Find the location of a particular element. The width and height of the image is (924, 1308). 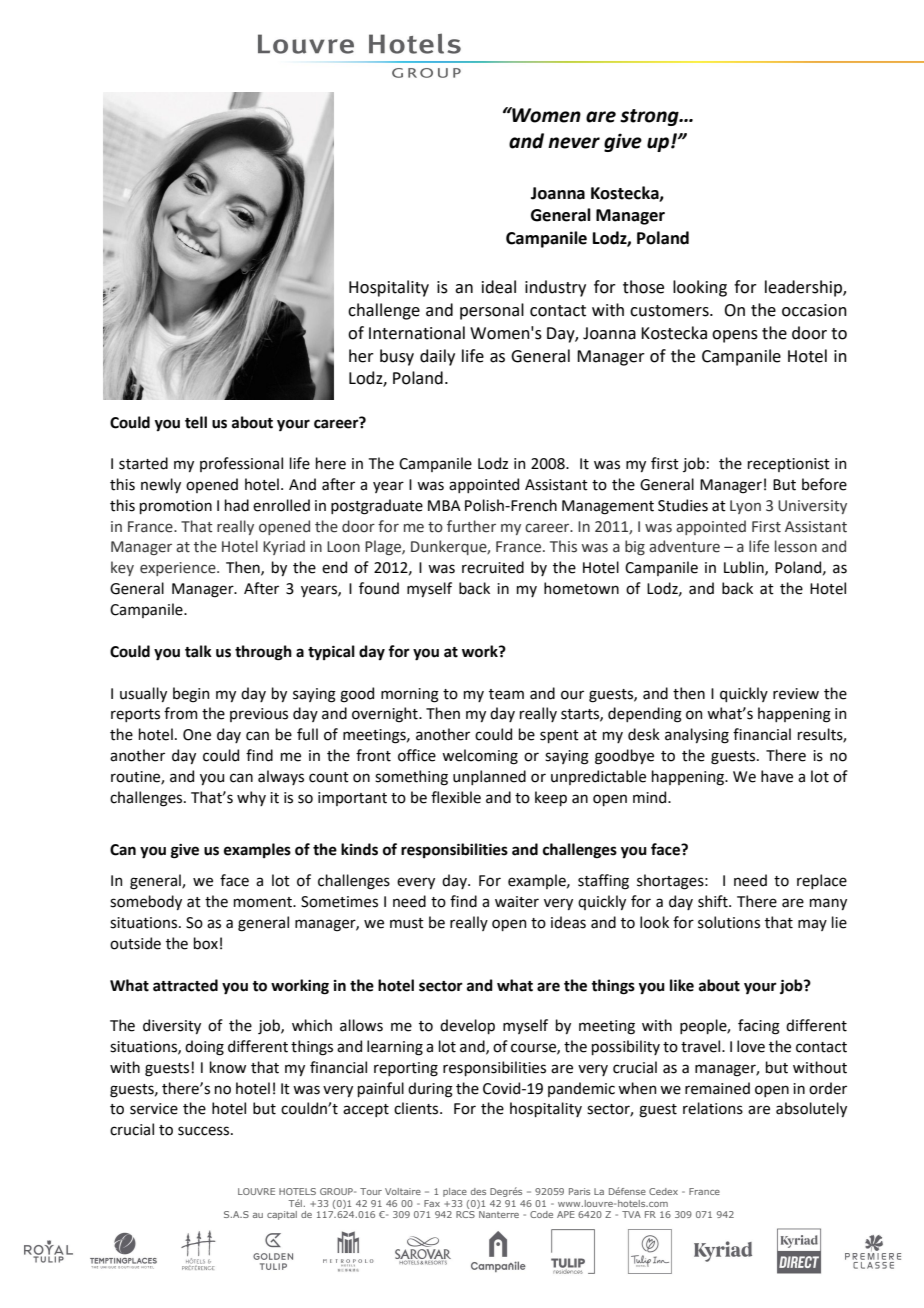

capital is located at coordinates (282, 1215).
